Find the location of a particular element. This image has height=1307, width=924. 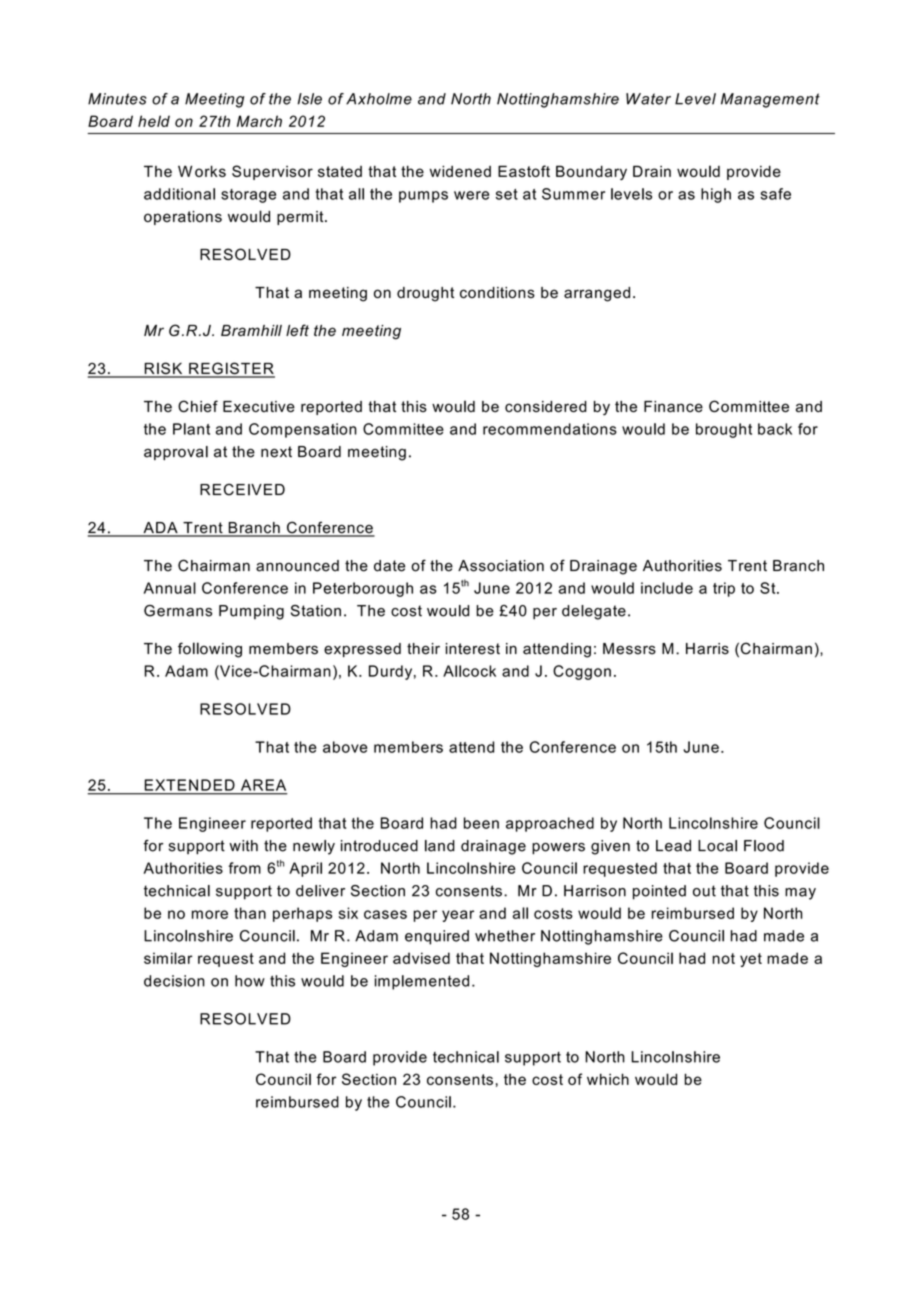

RECEIVED is located at coordinates (242, 489).
